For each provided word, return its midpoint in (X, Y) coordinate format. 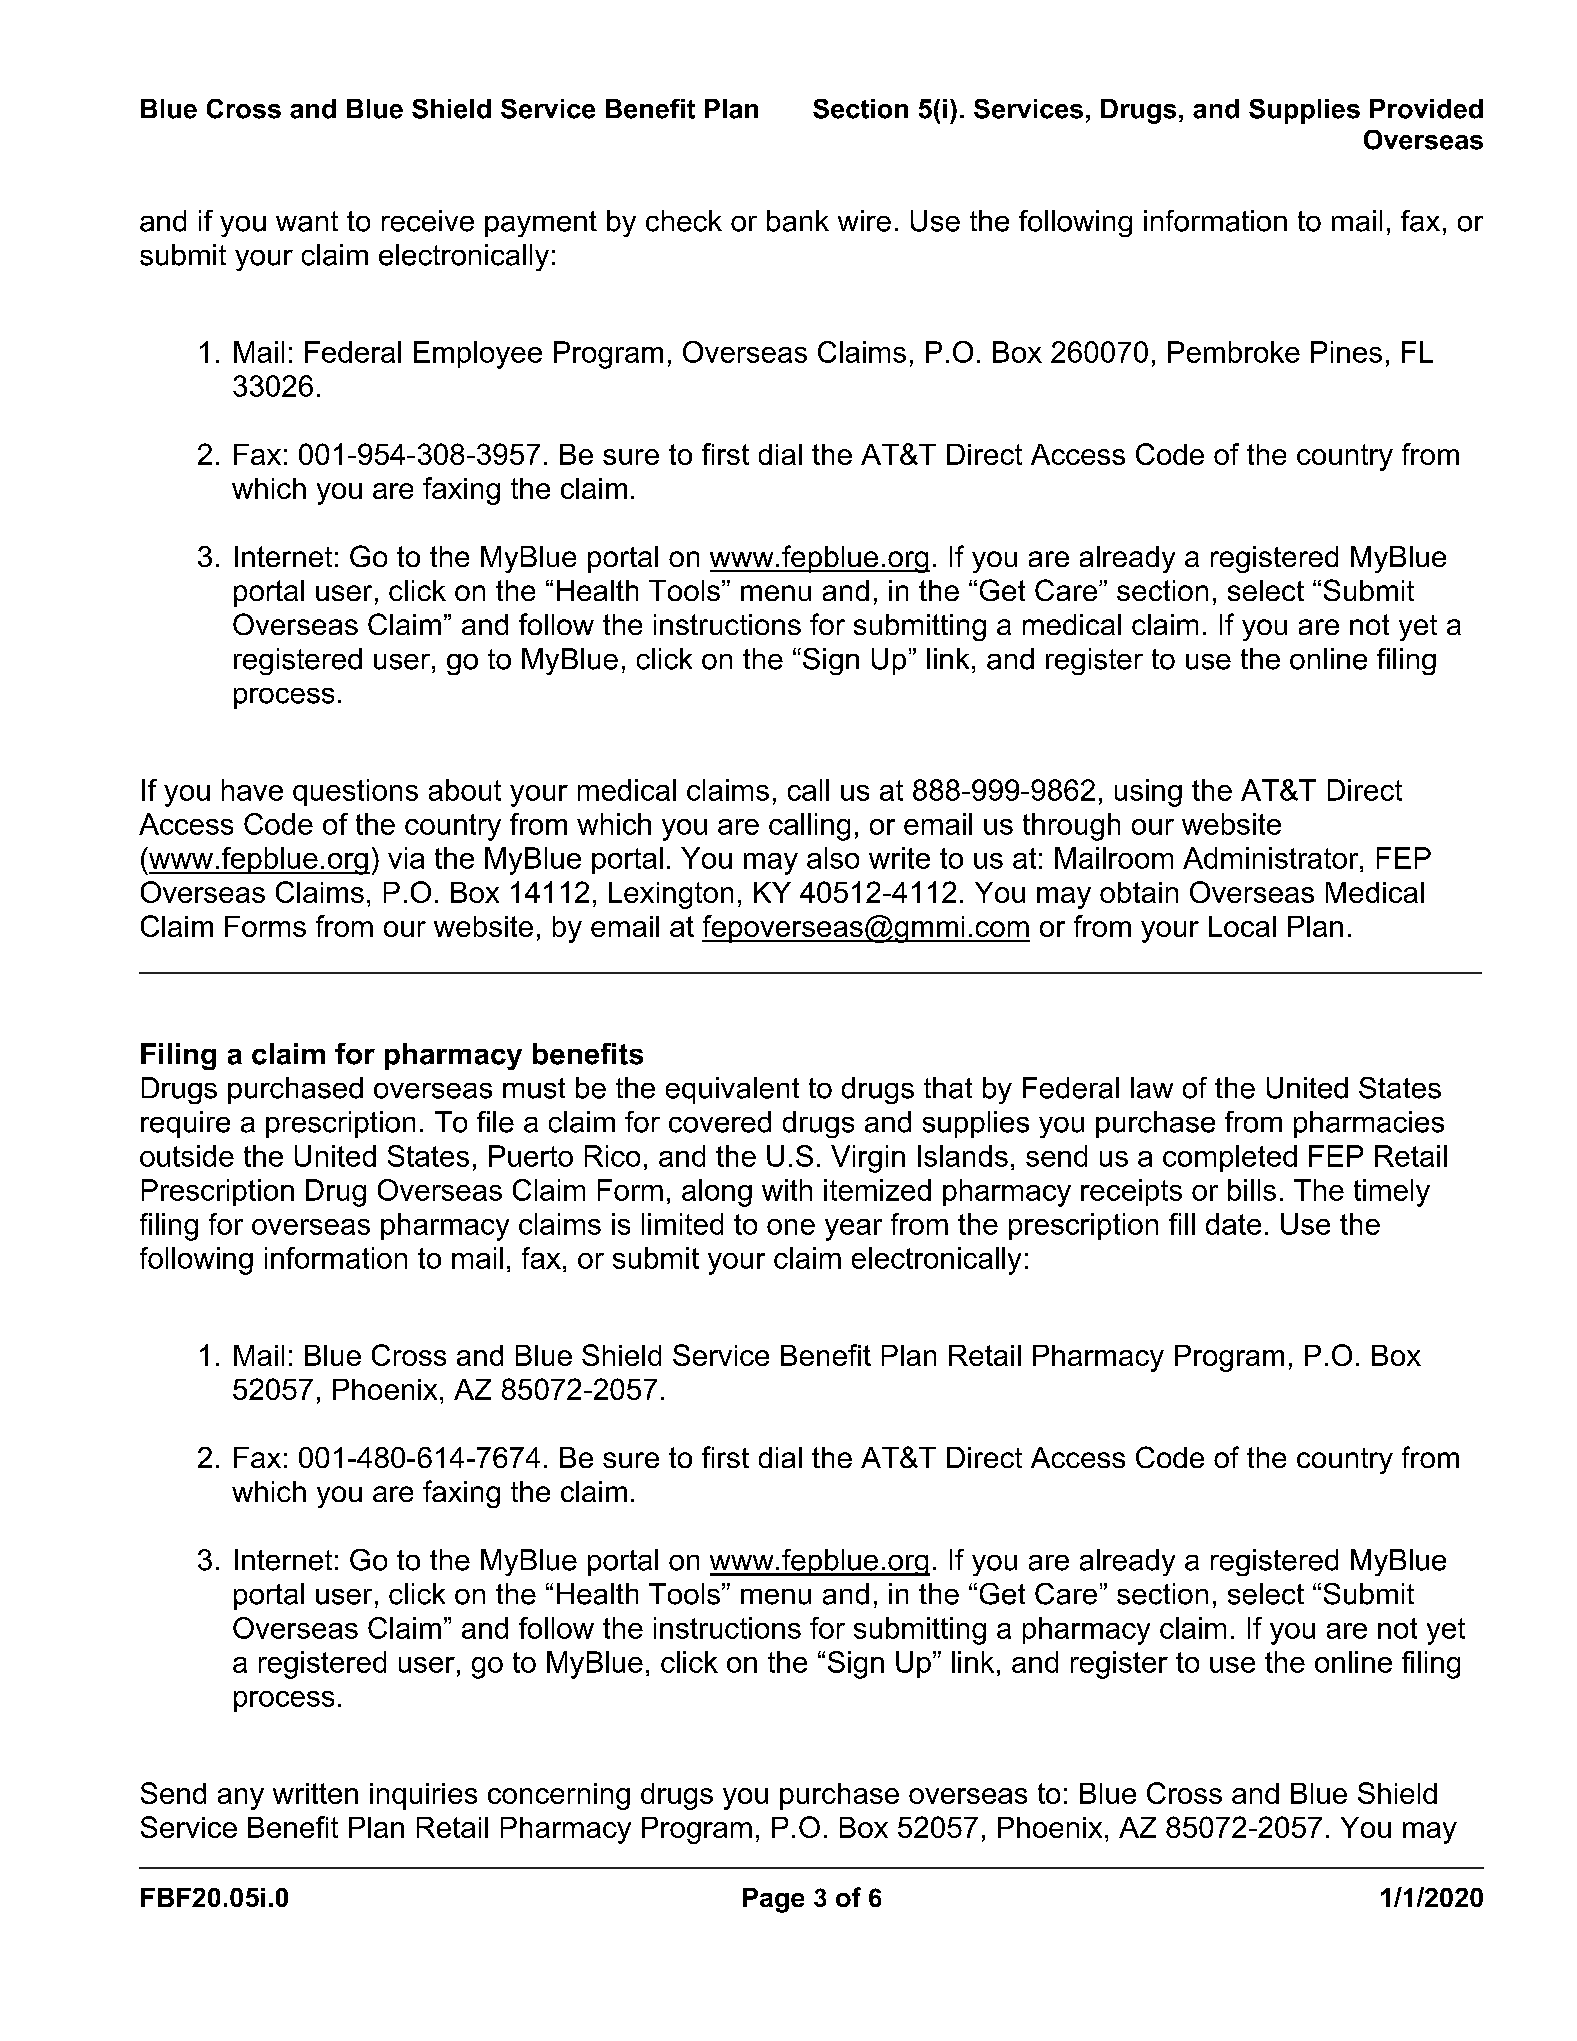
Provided (1426, 109)
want (307, 221)
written (315, 1793)
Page (773, 1900)
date (1233, 1224)
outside (187, 1156)
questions (355, 792)
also (833, 858)
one (791, 1227)
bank (798, 221)
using (1148, 793)
